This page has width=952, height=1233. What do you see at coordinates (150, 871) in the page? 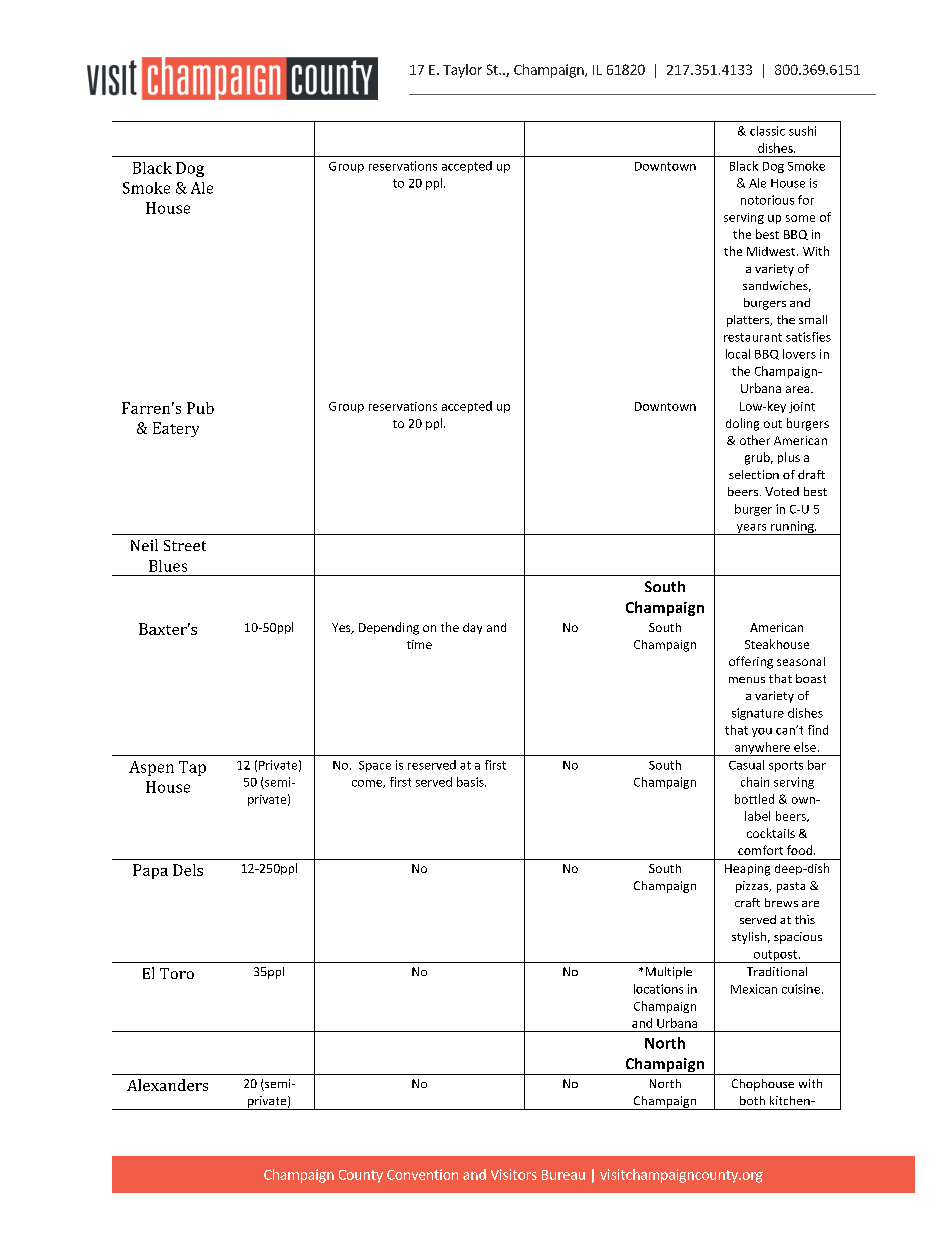
I see `Papa` at bounding box center [150, 871].
